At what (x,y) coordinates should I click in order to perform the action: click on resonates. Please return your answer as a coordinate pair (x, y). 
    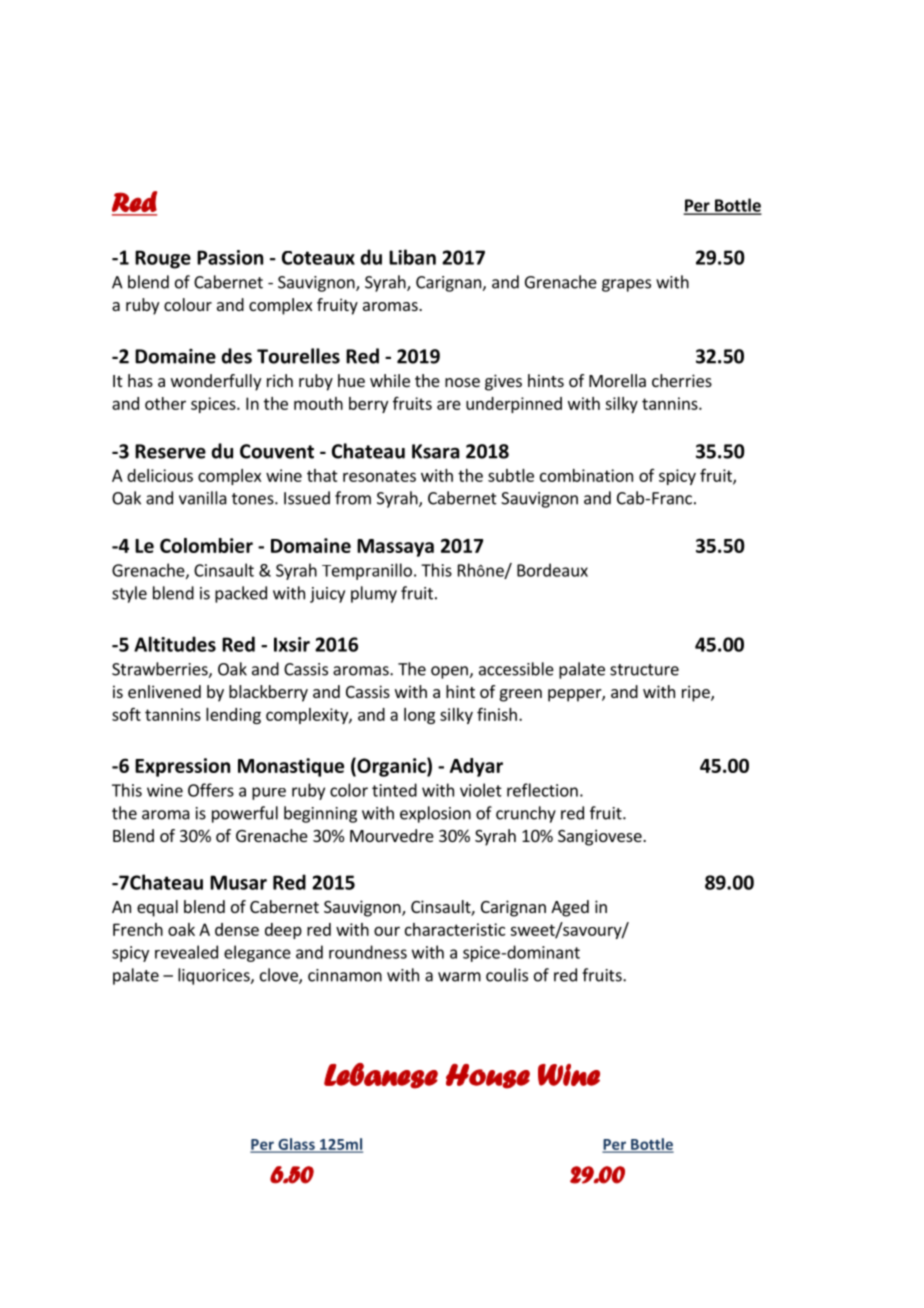
    Looking at the image, I should click on (379, 476).
